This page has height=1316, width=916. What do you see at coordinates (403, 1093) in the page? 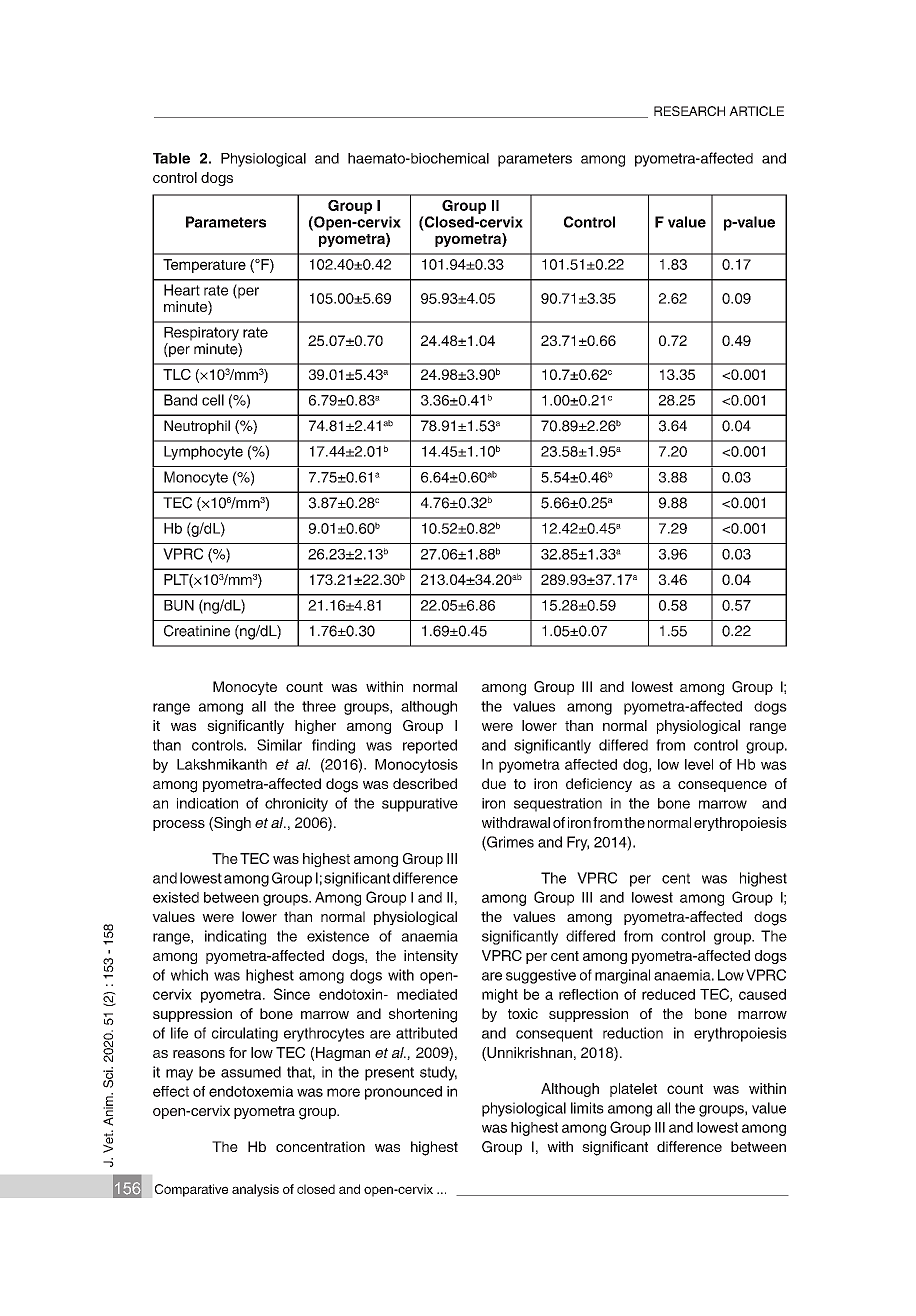
I see `pronounced` at bounding box center [403, 1093].
